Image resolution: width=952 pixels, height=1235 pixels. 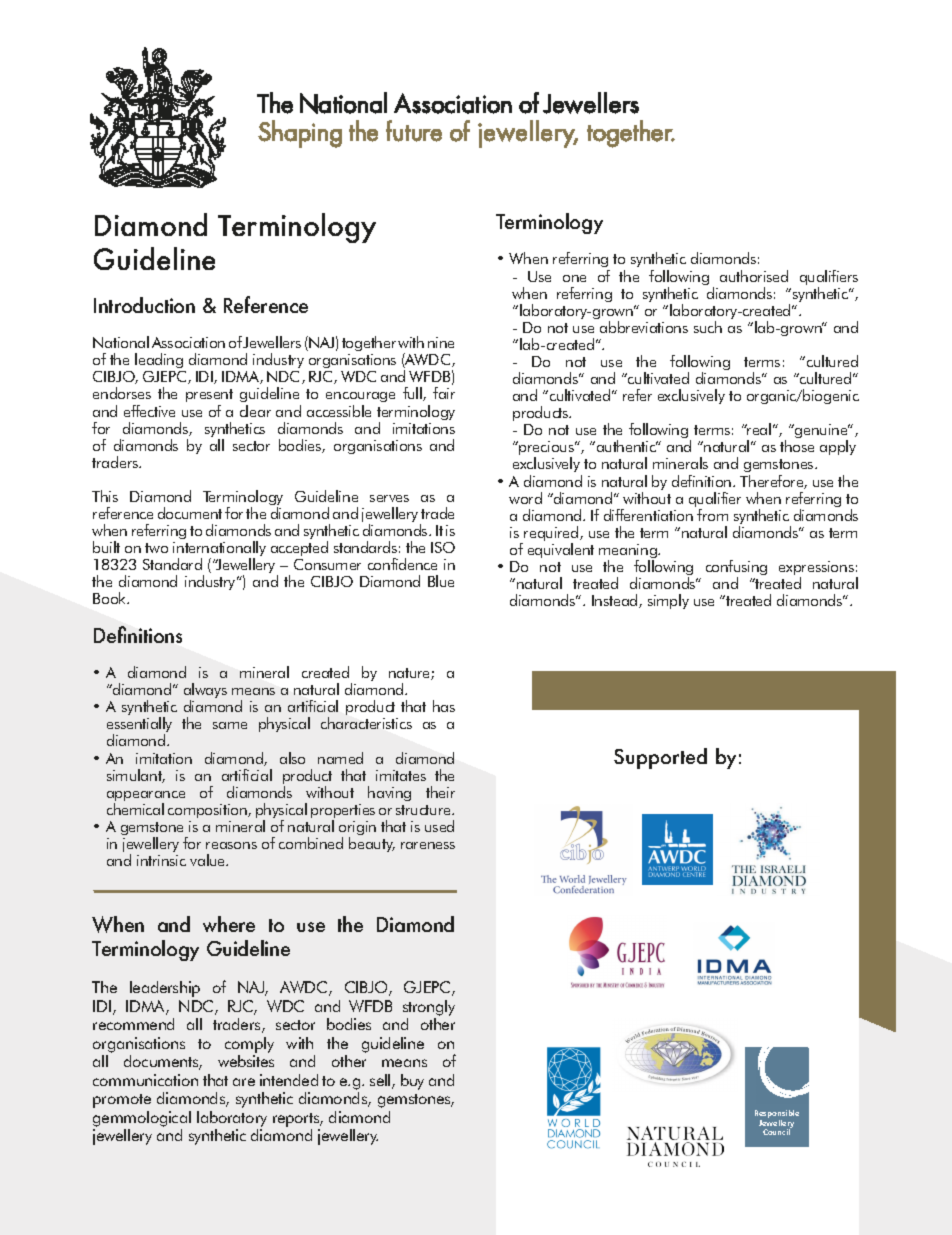 What do you see at coordinates (525, 498) in the screenshot?
I see `word` at bounding box center [525, 498].
